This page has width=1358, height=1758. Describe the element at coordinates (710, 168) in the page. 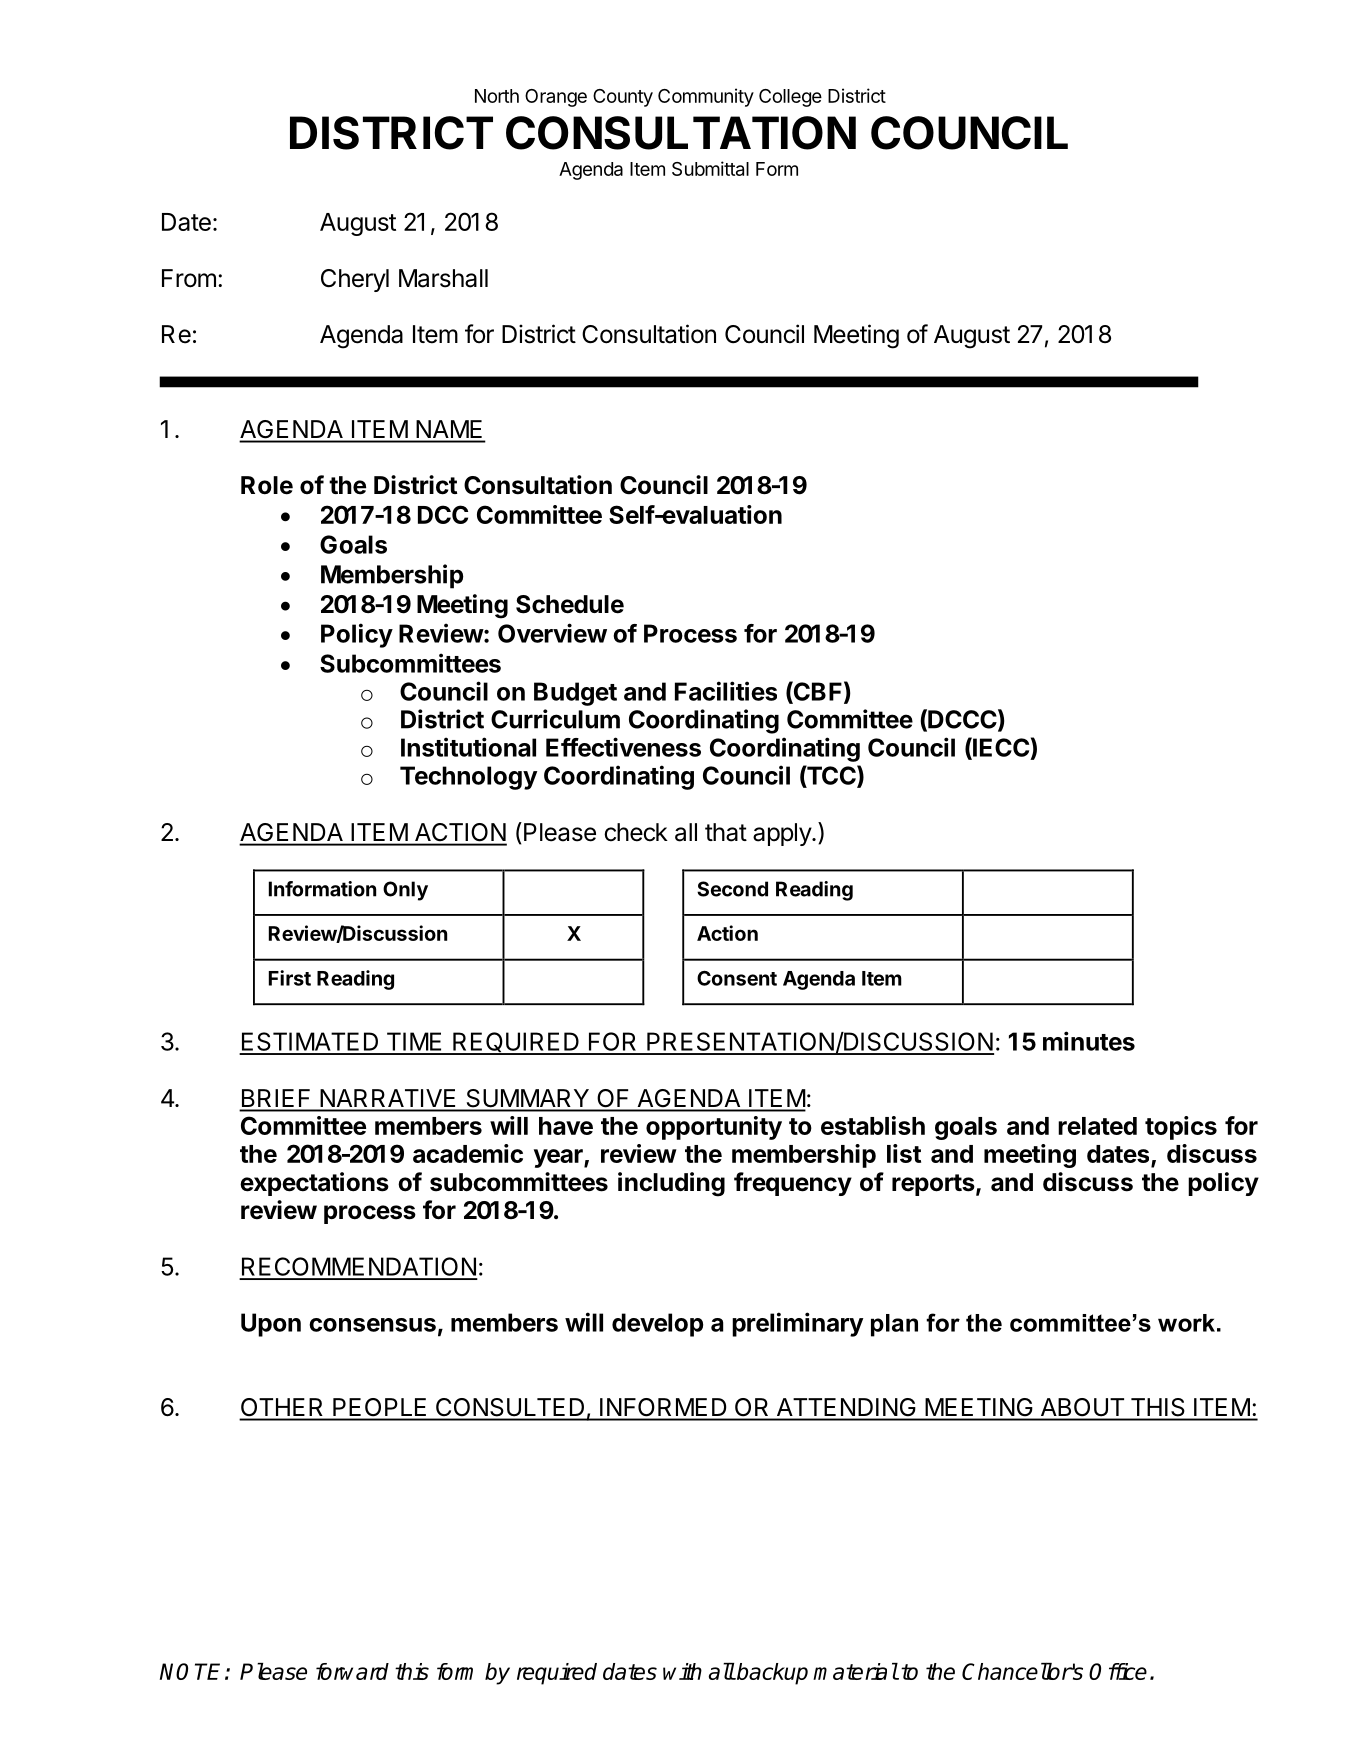

I see `Submittal` at that location.
